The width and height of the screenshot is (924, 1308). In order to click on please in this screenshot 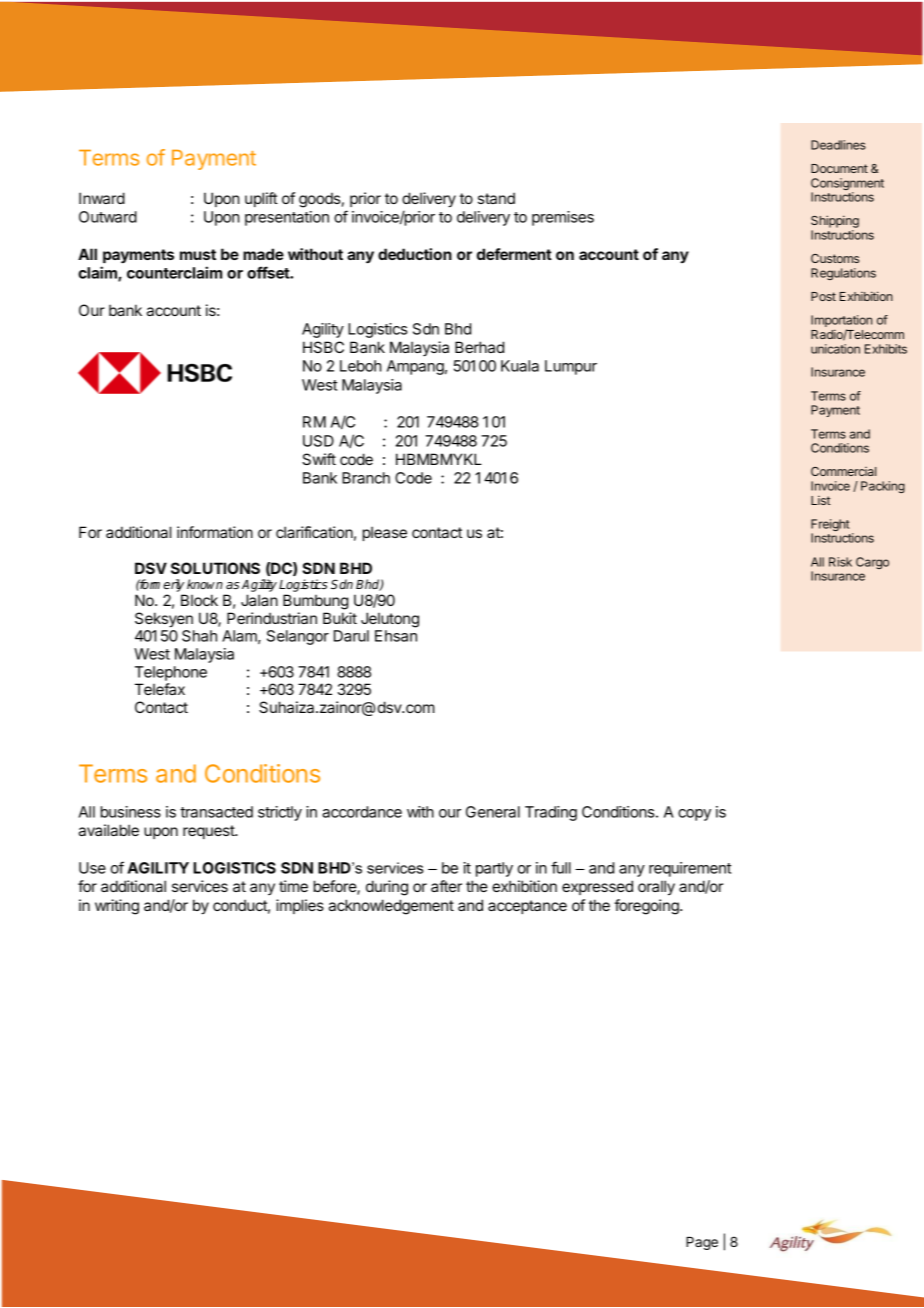, I will do `click(385, 533)`.
